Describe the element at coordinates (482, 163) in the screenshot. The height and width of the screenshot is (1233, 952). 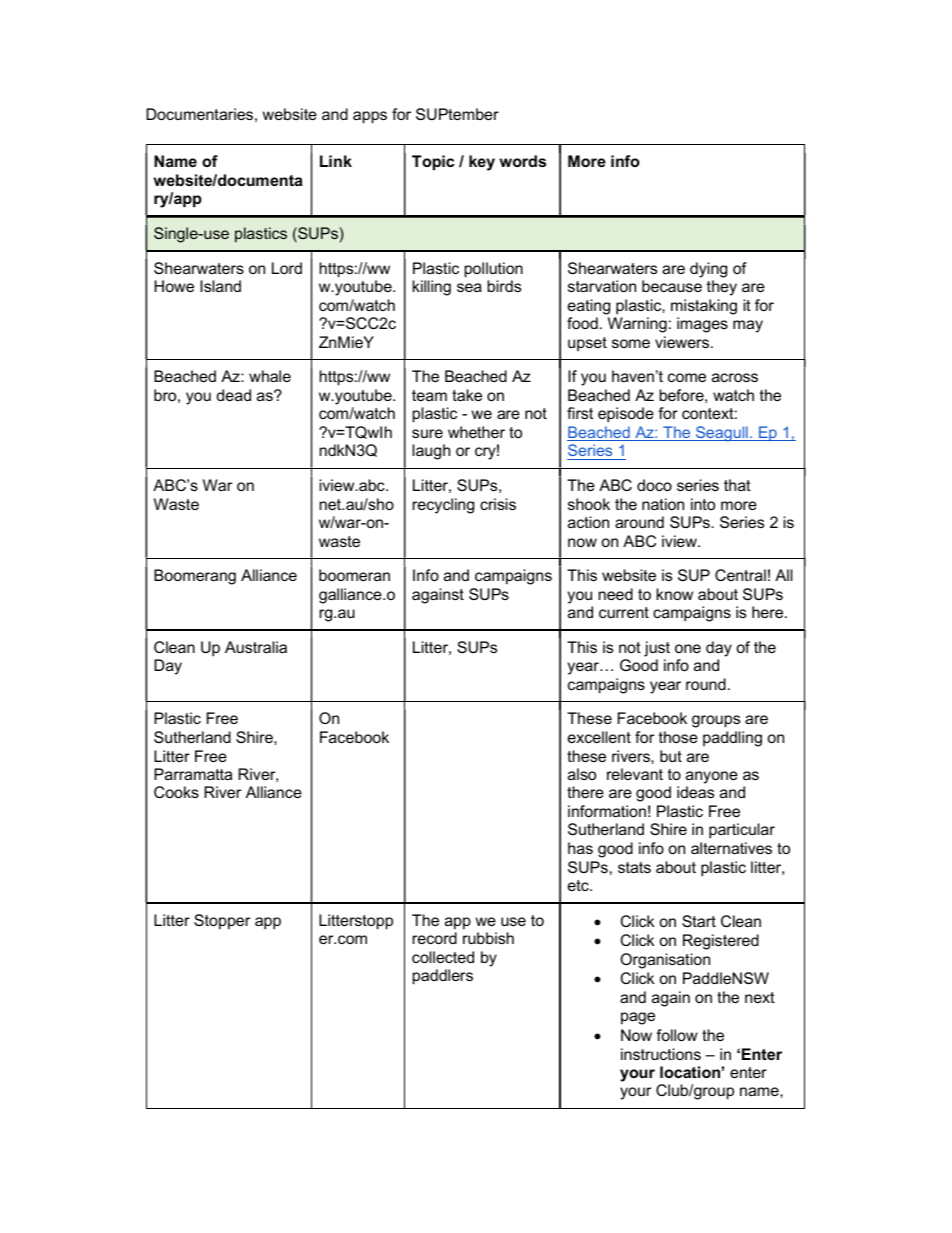
I see `key` at that location.
